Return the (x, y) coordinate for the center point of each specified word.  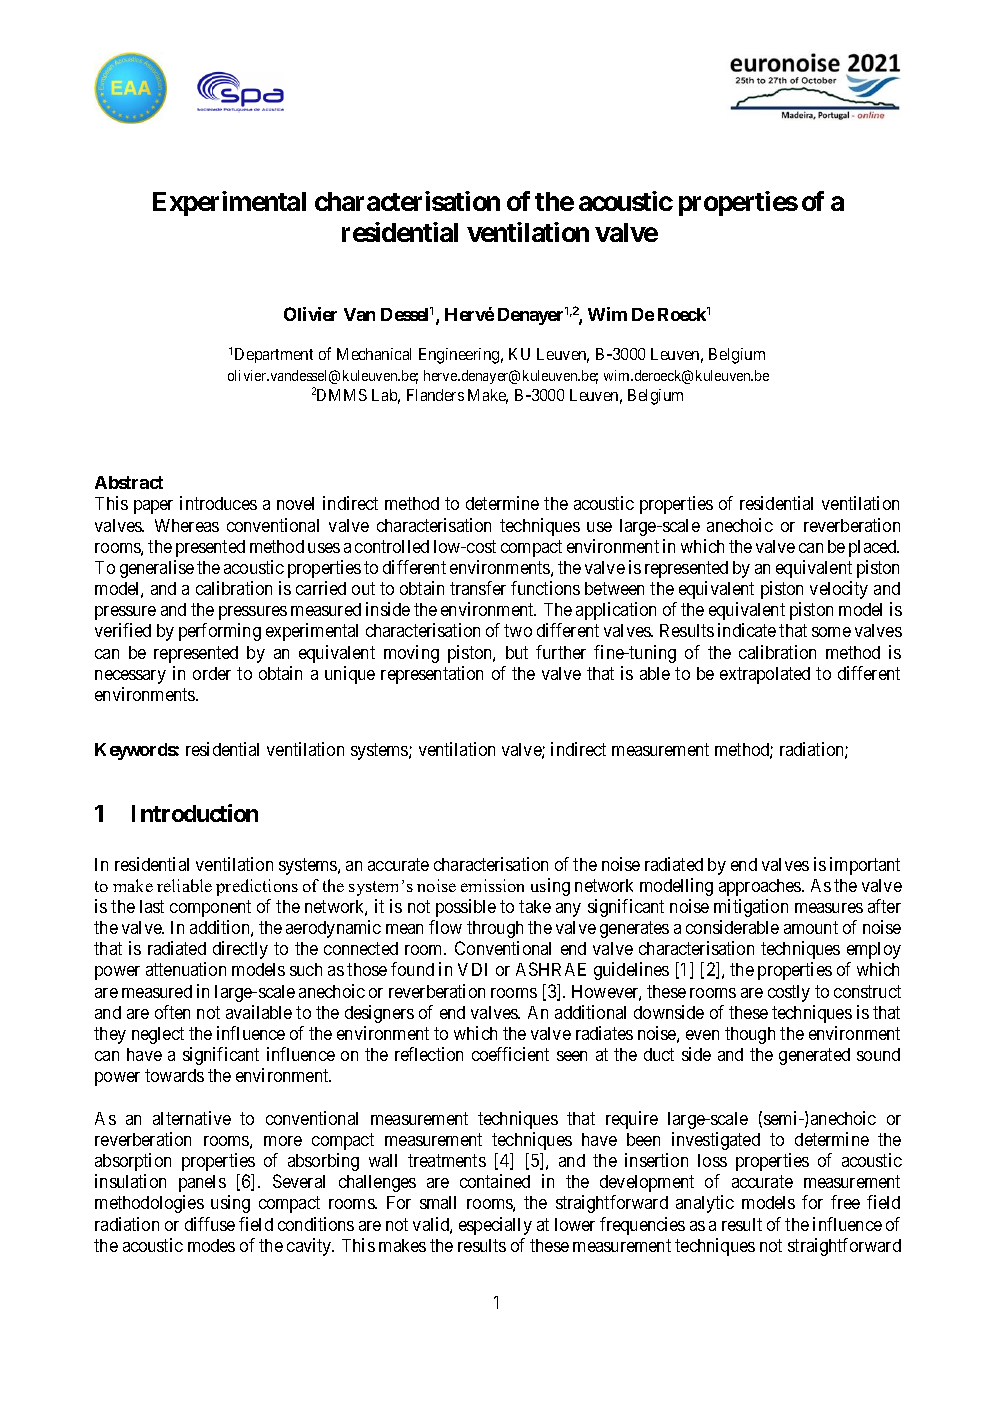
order (212, 673)
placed (874, 548)
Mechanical (374, 354)
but (517, 652)
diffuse (210, 1224)
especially (495, 1226)
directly (240, 950)
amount (811, 928)
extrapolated (765, 675)
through (495, 929)
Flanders (435, 395)
